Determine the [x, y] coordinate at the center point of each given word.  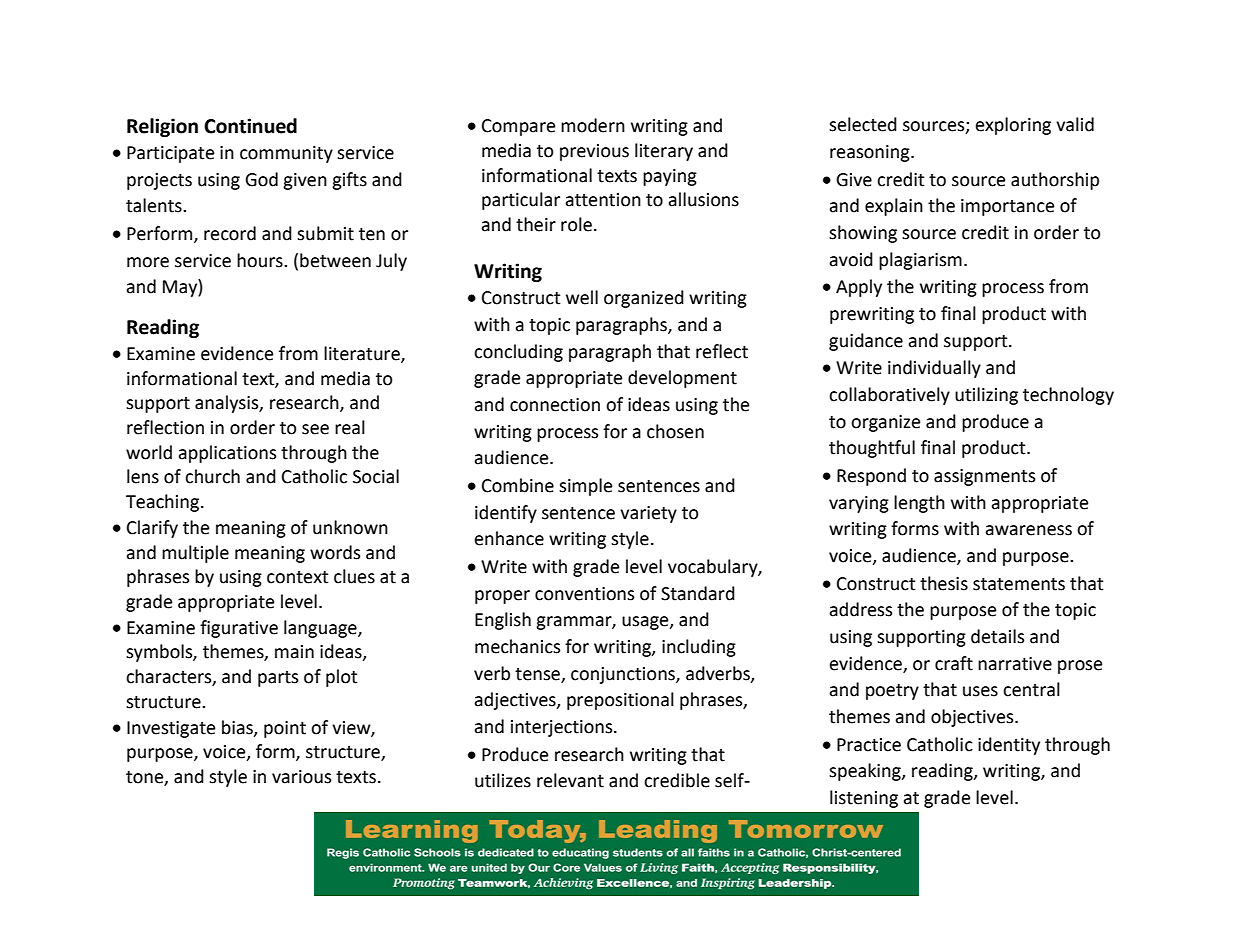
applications [227, 454]
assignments [984, 477]
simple [585, 487]
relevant [570, 780]
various [301, 777]
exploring [1013, 126]
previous [594, 152]
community [286, 154]
